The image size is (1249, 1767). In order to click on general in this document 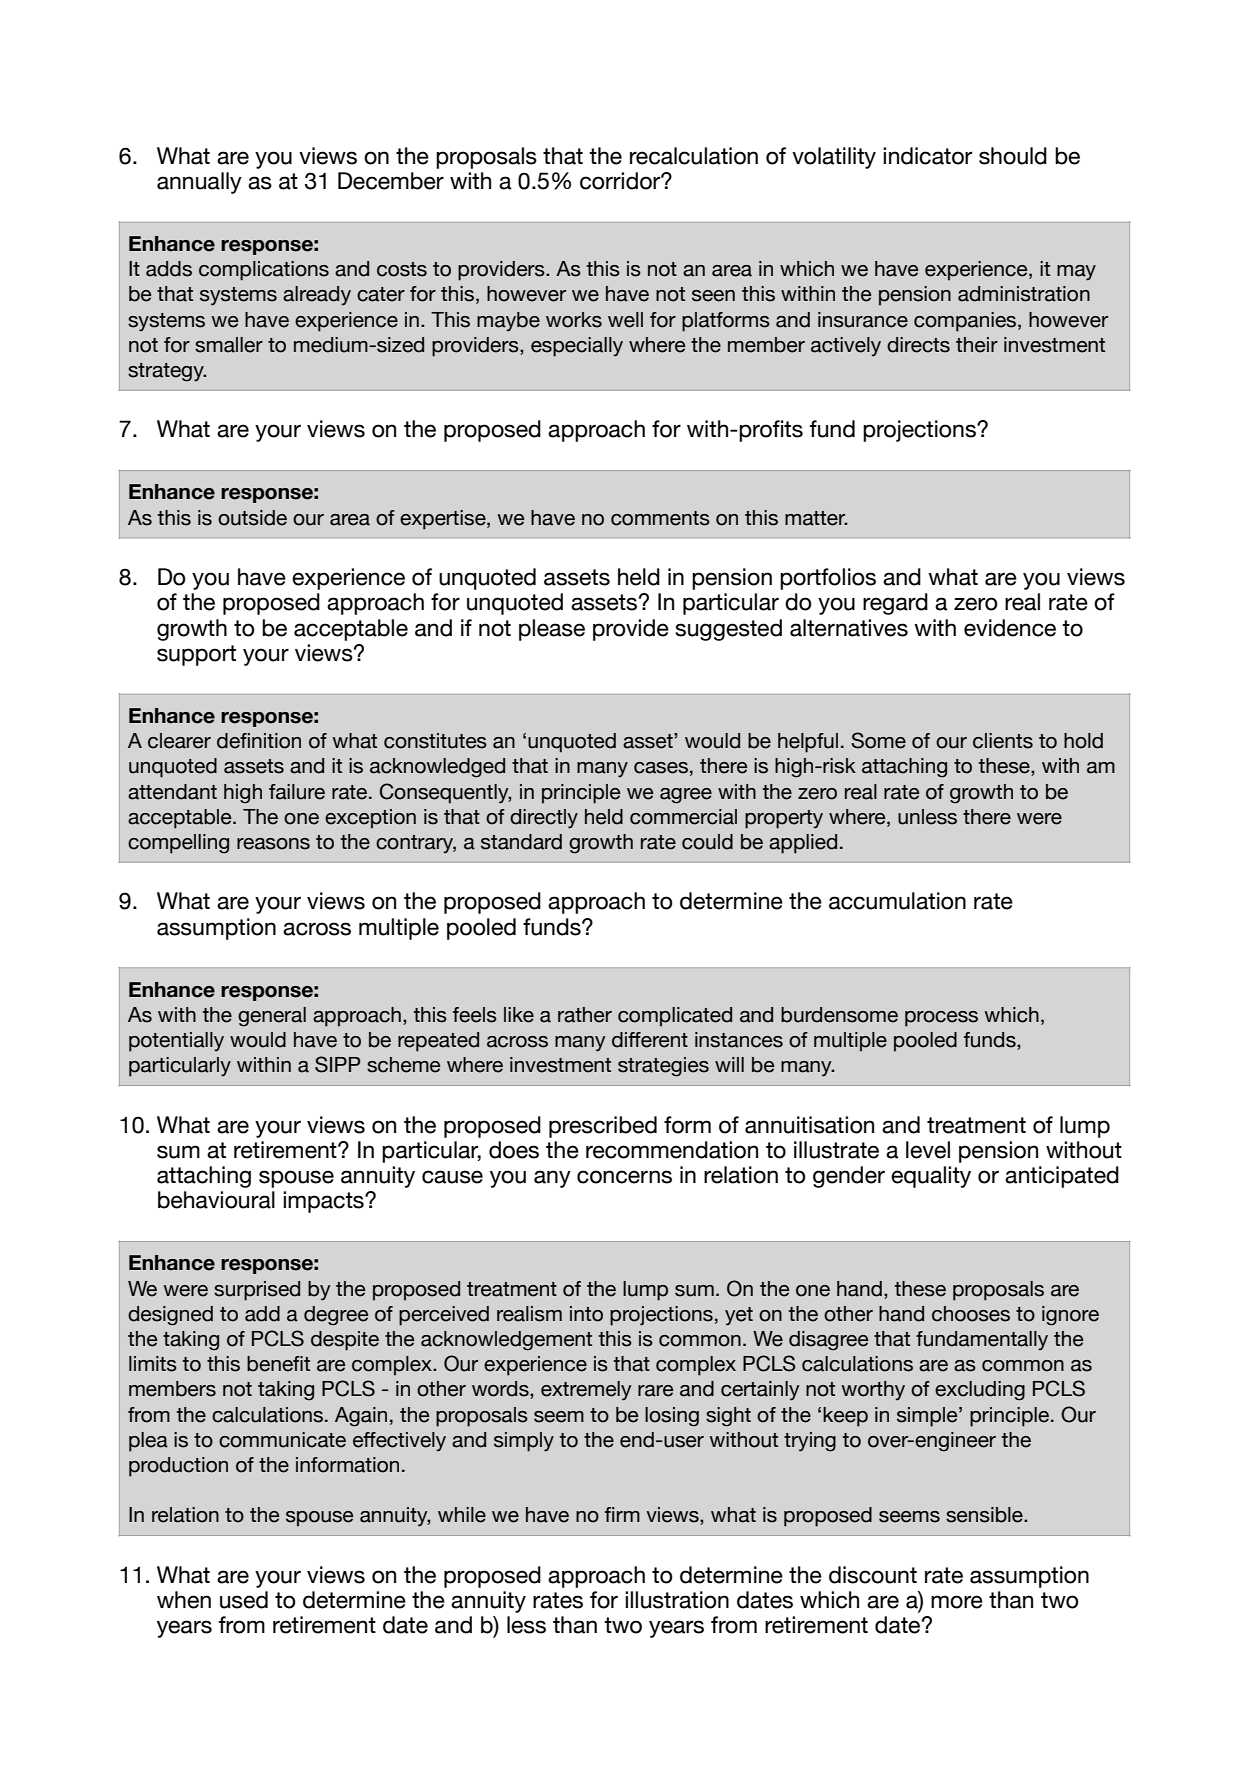, I will do `click(272, 1017)`.
